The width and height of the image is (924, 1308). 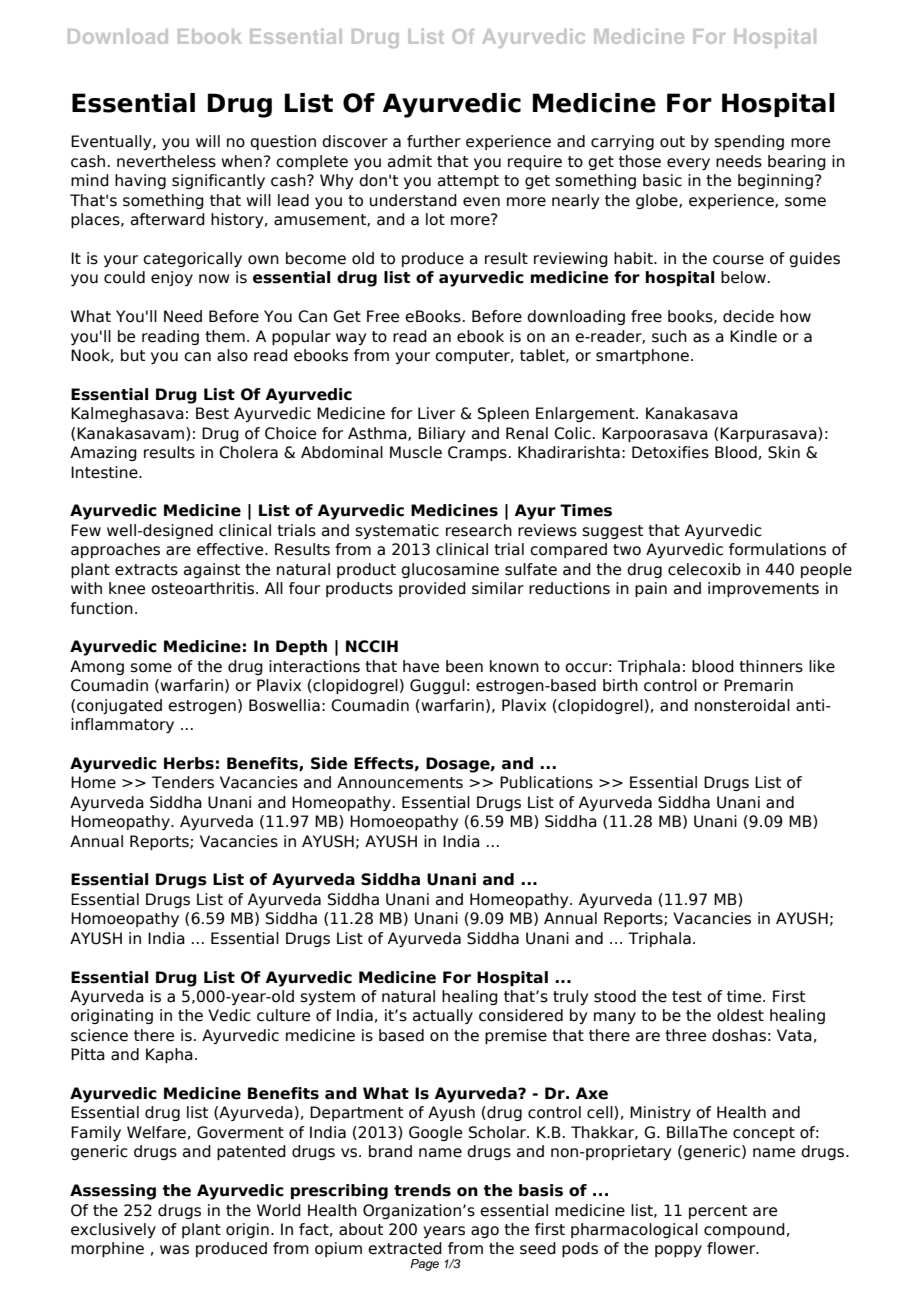 What do you see at coordinates (479, 530) in the image?
I see `research` at bounding box center [479, 530].
